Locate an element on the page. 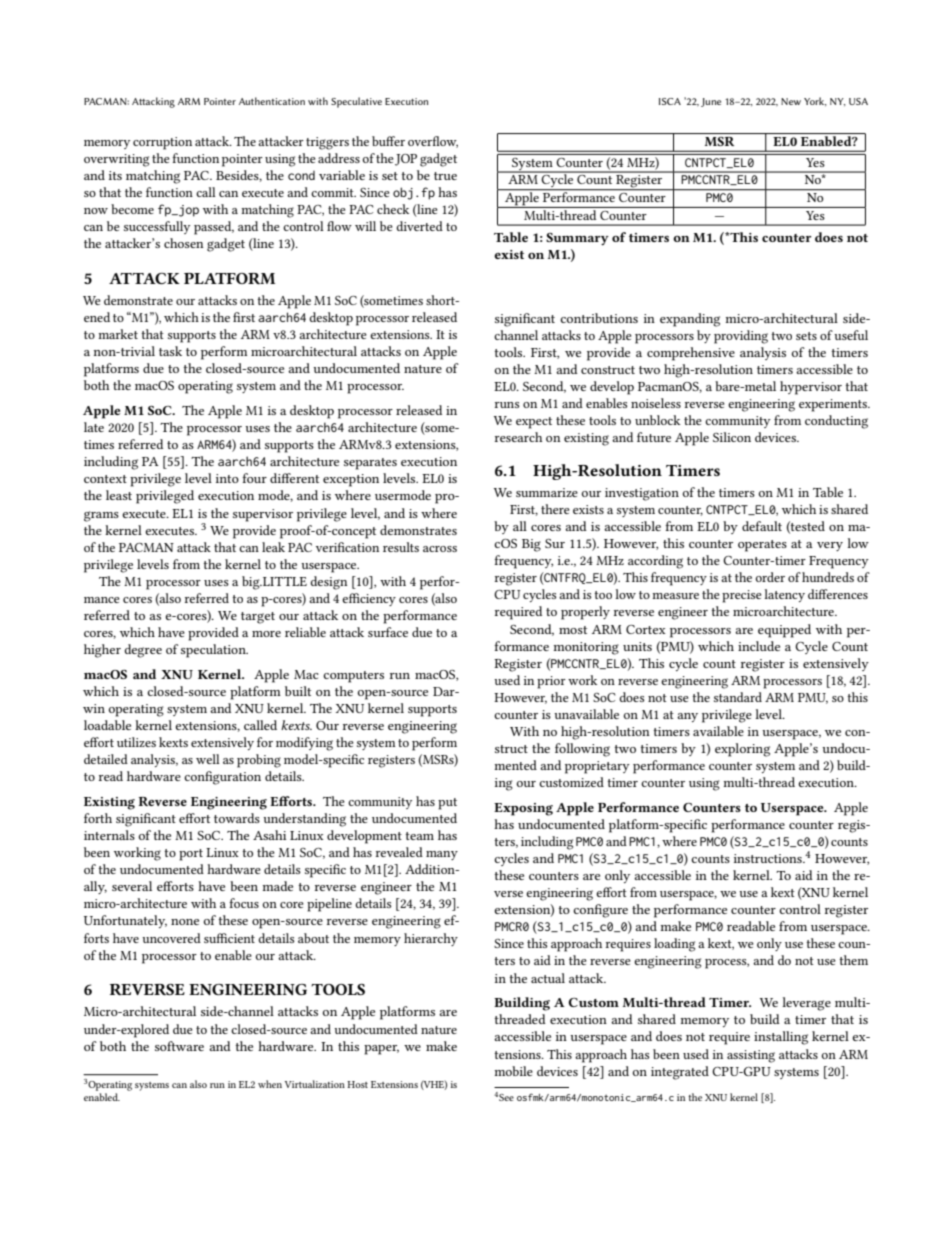 This image has height=1233, width=952. software is located at coordinates (179, 1046).
